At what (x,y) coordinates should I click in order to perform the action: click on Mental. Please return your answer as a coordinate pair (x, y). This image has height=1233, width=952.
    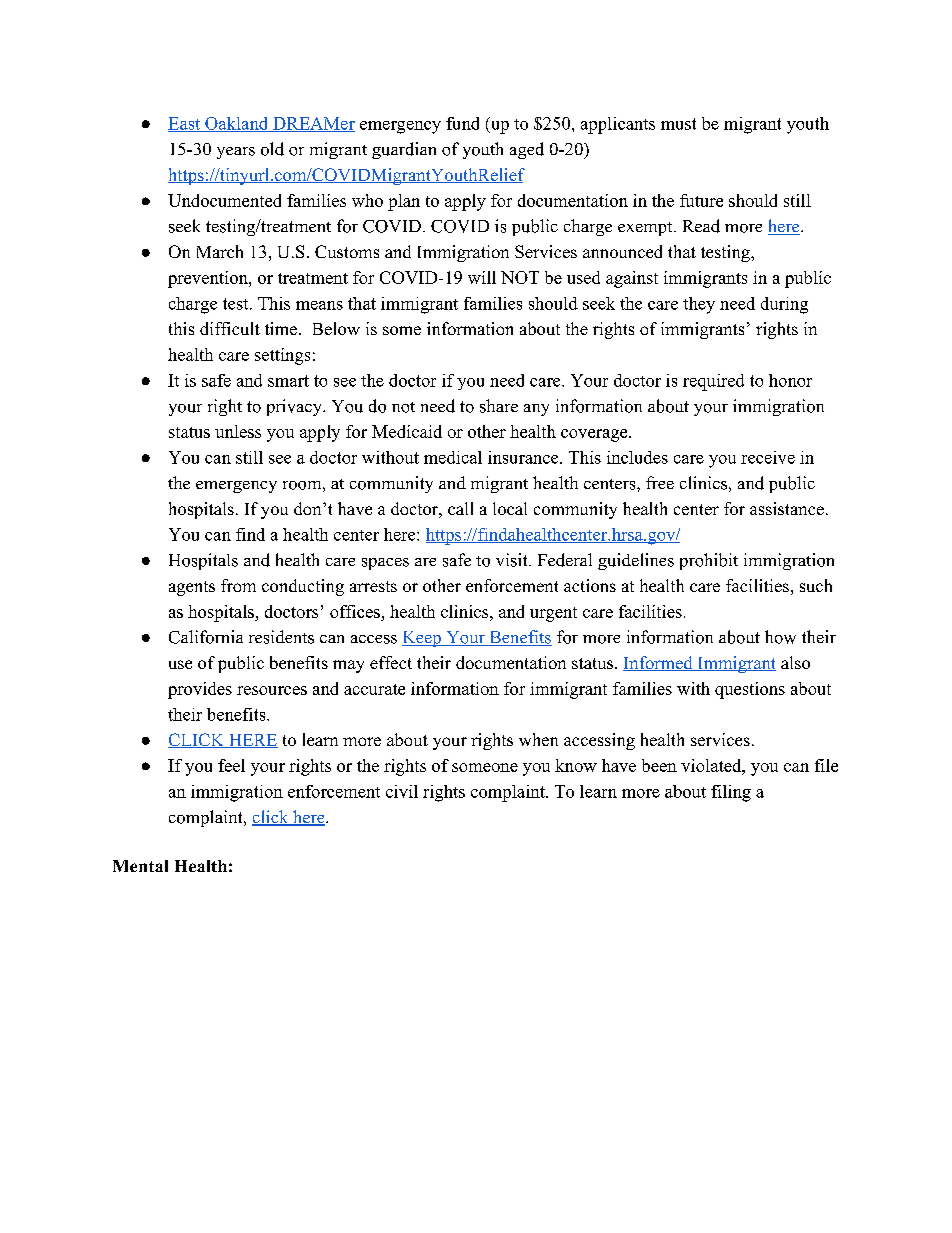
    Looking at the image, I should click on (140, 866).
